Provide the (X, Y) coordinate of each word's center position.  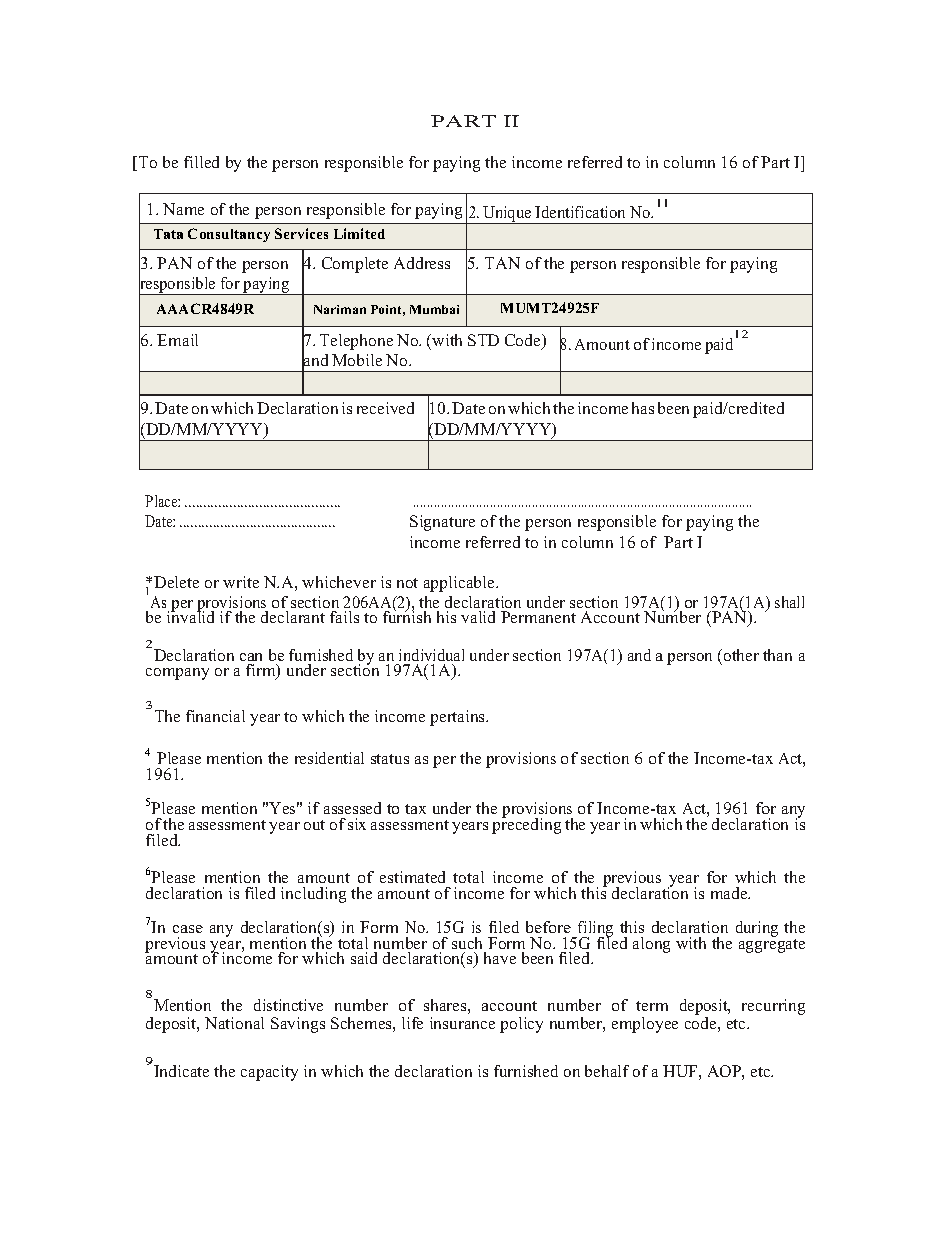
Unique (507, 215)
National (234, 1023)
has (643, 408)
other (740, 655)
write (241, 582)
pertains (458, 718)
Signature (442, 523)
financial (215, 716)
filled (201, 162)
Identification (580, 212)
